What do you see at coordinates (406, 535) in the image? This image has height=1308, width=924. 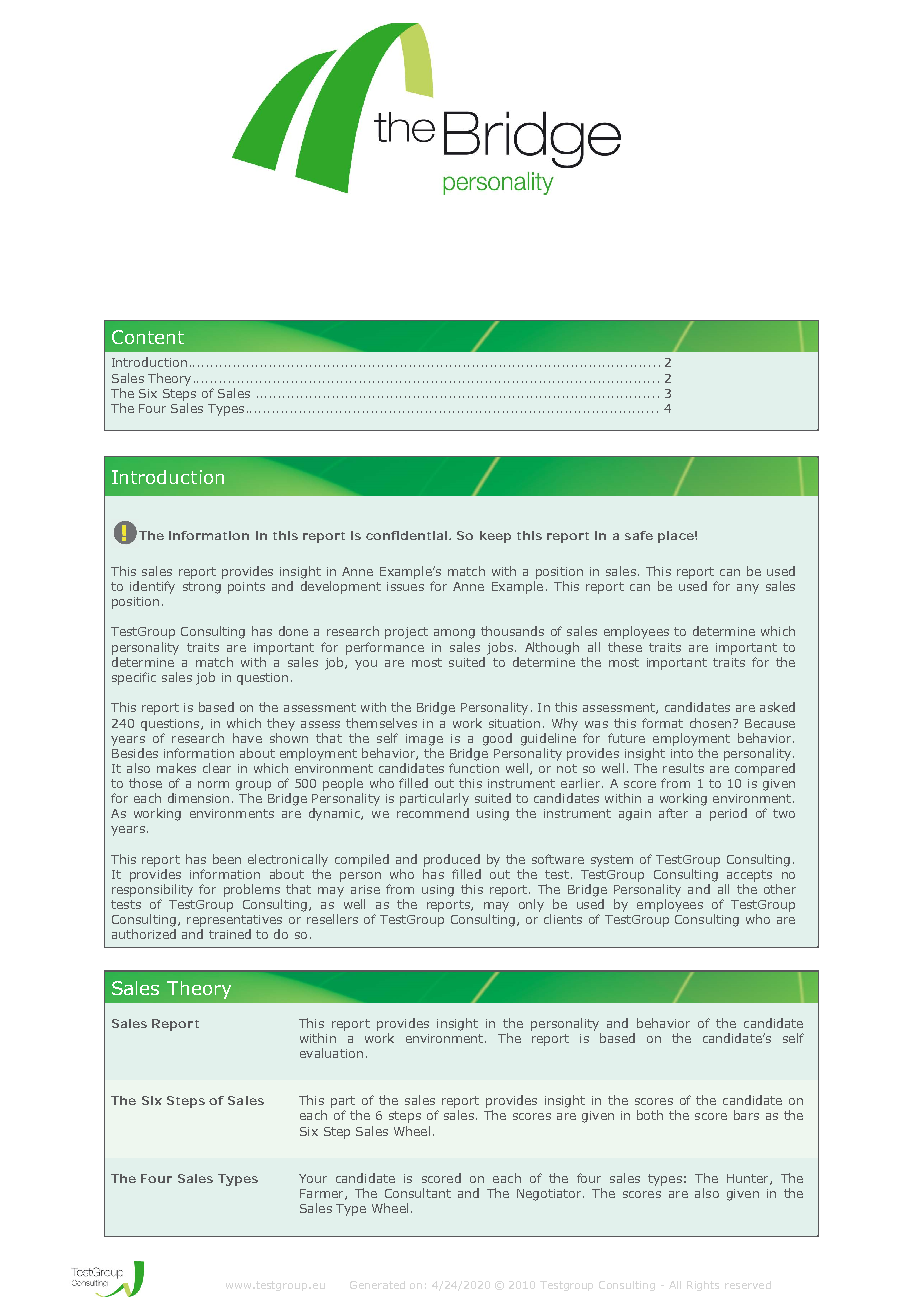 I see `confidential` at bounding box center [406, 535].
